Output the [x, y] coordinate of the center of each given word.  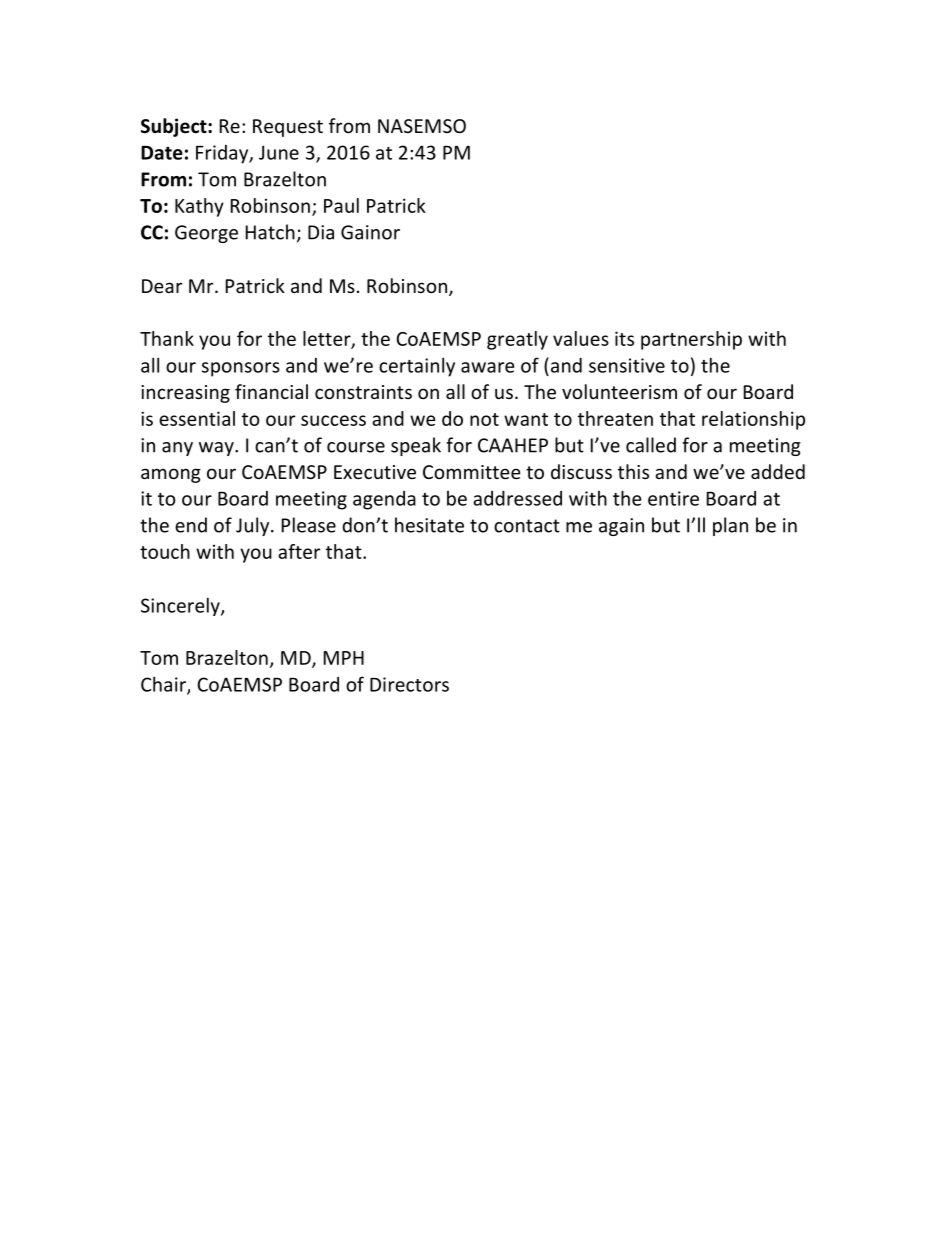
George [206, 234]
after [299, 551]
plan [730, 526]
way [217, 449]
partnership [691, 340]
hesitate [429, 525]
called [651, 445]
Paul [341, 205]
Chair [164, 685]
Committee [472, 472]
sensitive [627, 365]
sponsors [241, 369]
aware [488, 367]
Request [288, 128]
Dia [321, 232]
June [279, 152]
